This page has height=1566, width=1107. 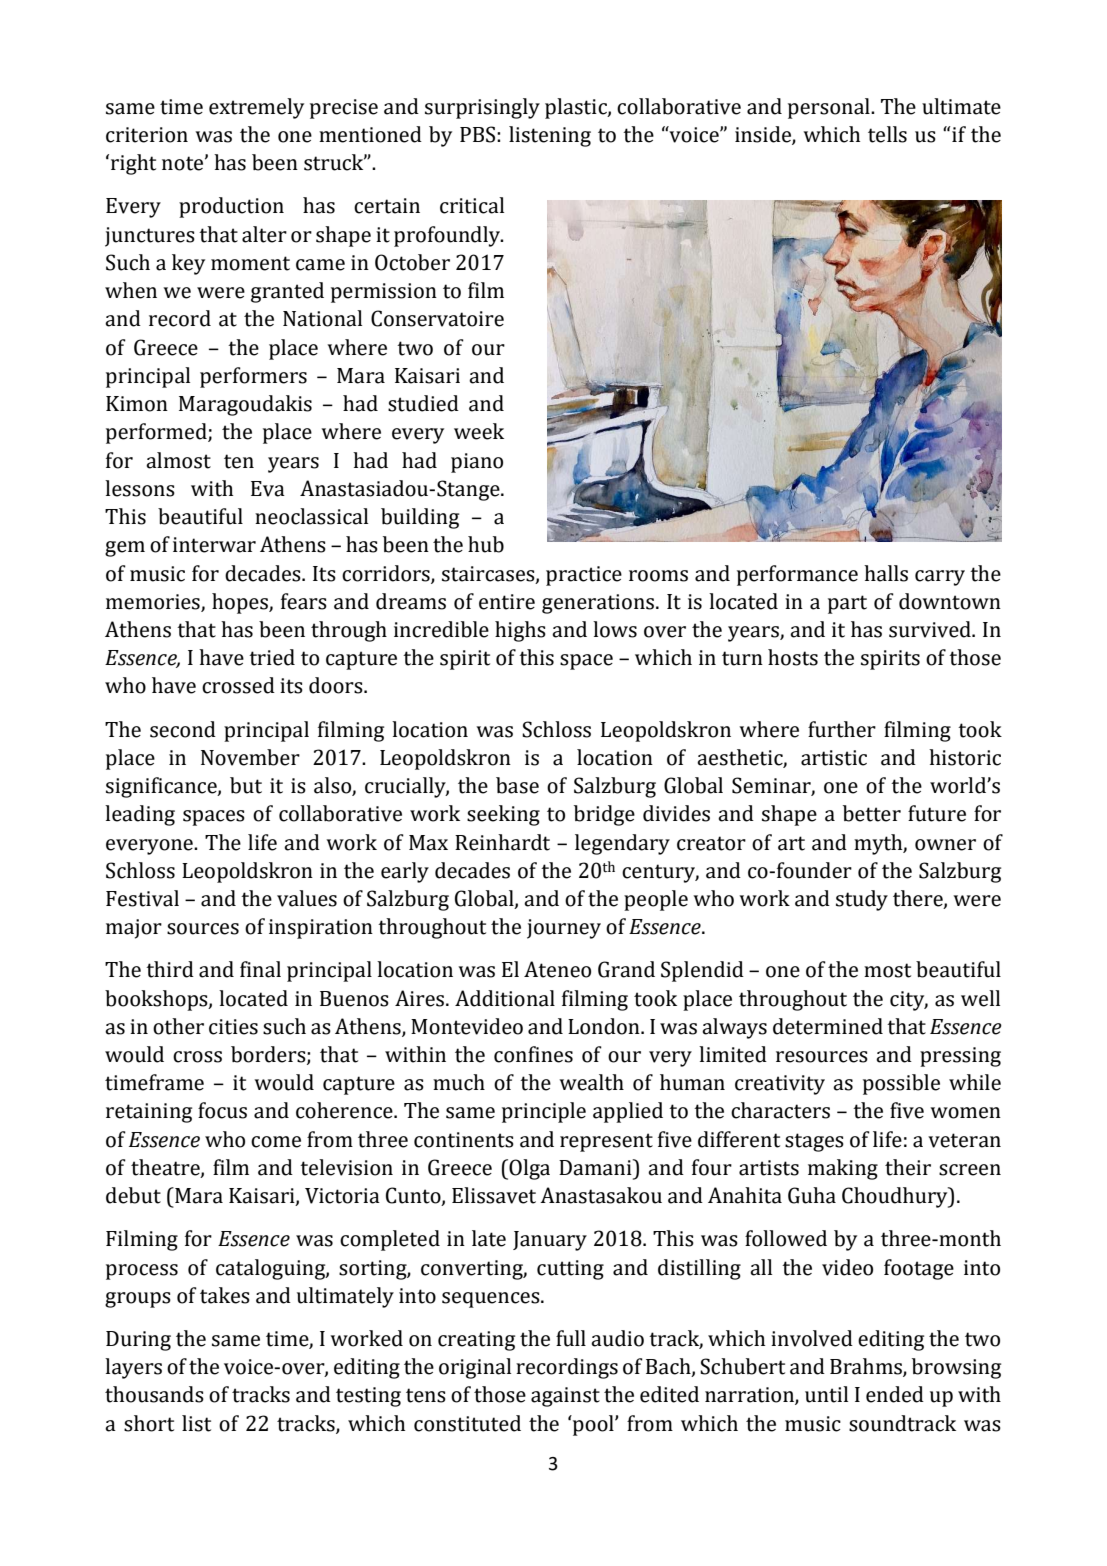 What do you see at coordinates (479, 134) in the page?
I see `PBS` at bounding box center [479, 134].
